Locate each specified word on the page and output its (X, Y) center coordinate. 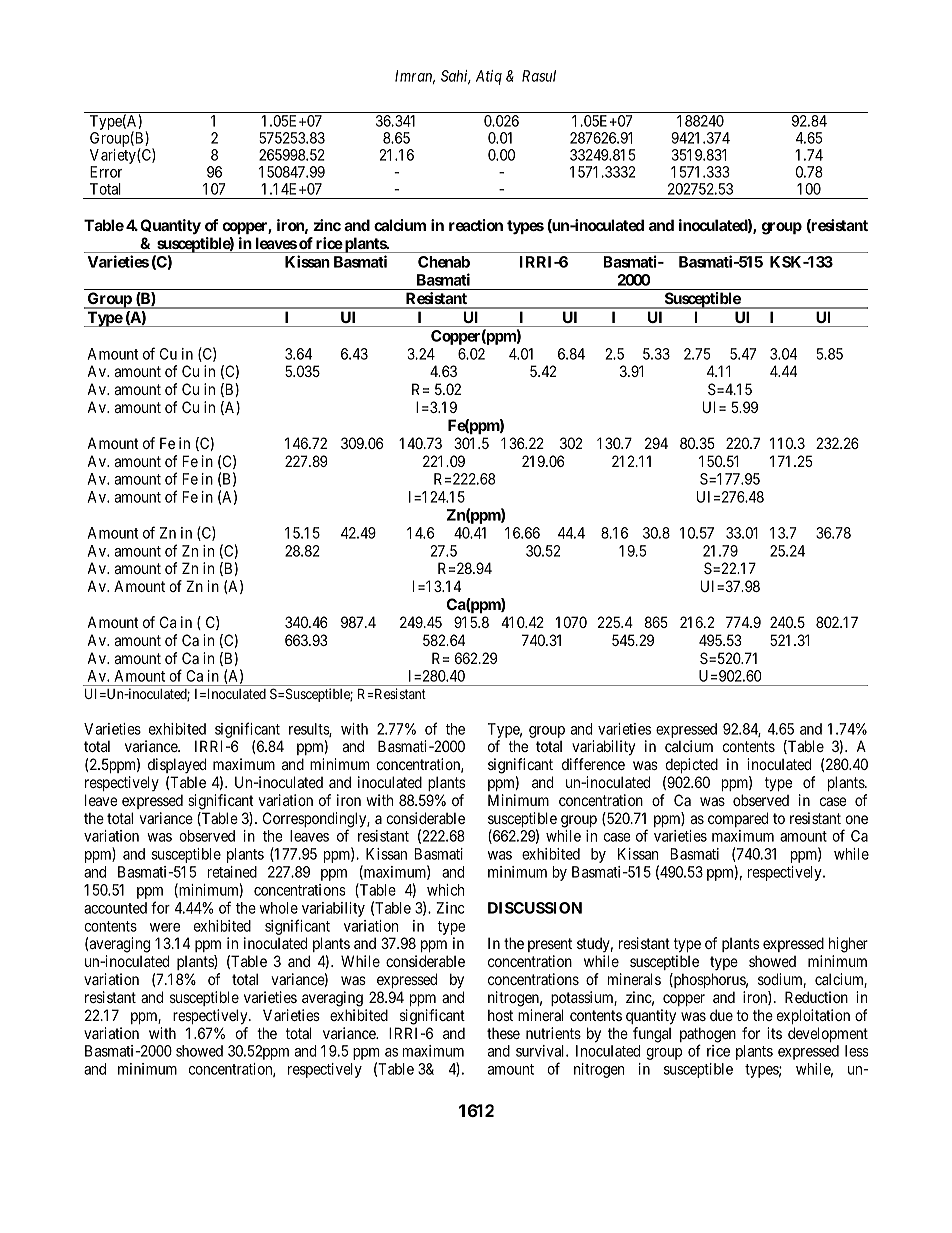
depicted (692, 765)
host (500, 1015)
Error (106, 172)
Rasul (539, 76)
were (165, 927)
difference (593, 764)
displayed (177, 765)
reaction (476, 225)
